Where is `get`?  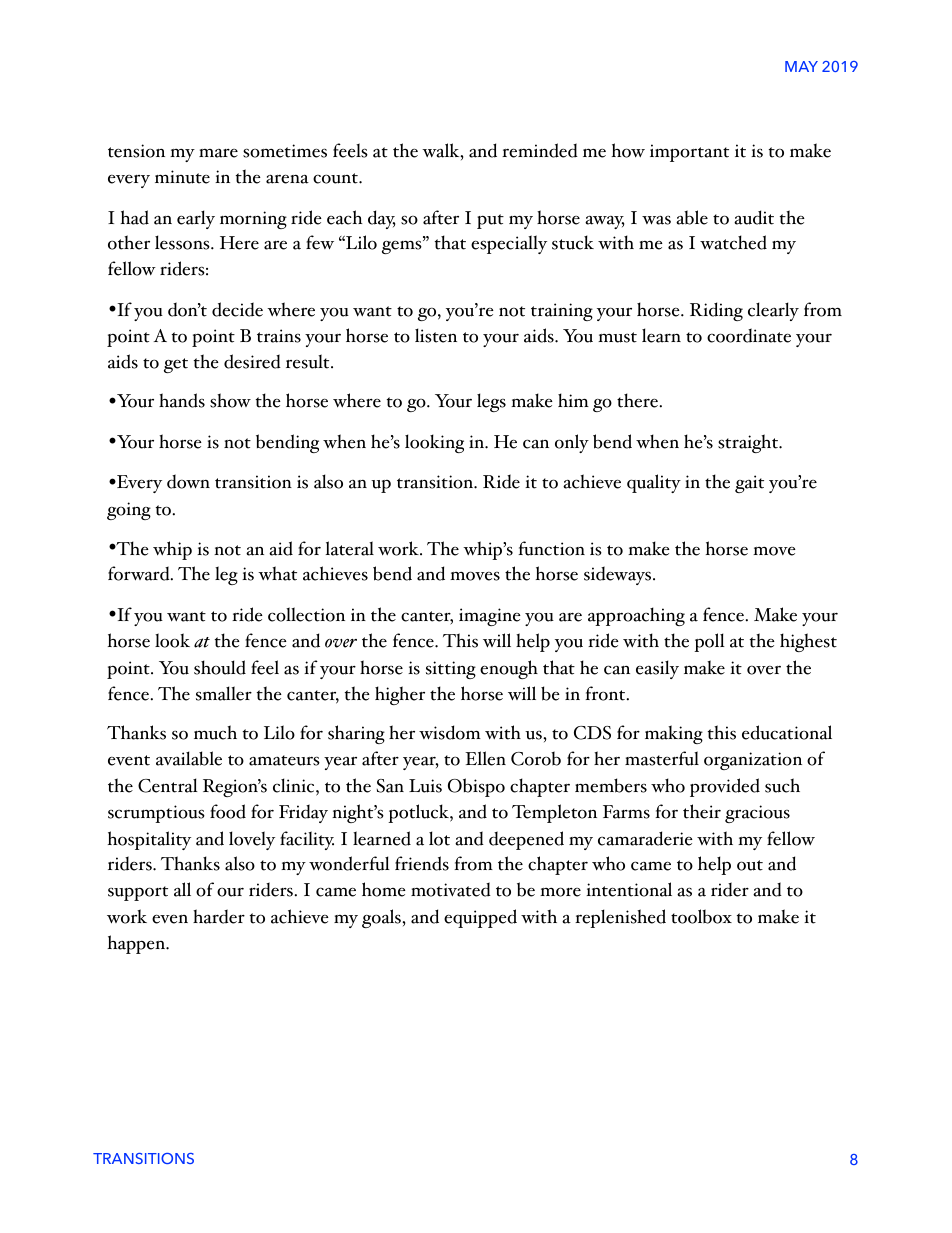 get is located at coordinates (176, 365).
